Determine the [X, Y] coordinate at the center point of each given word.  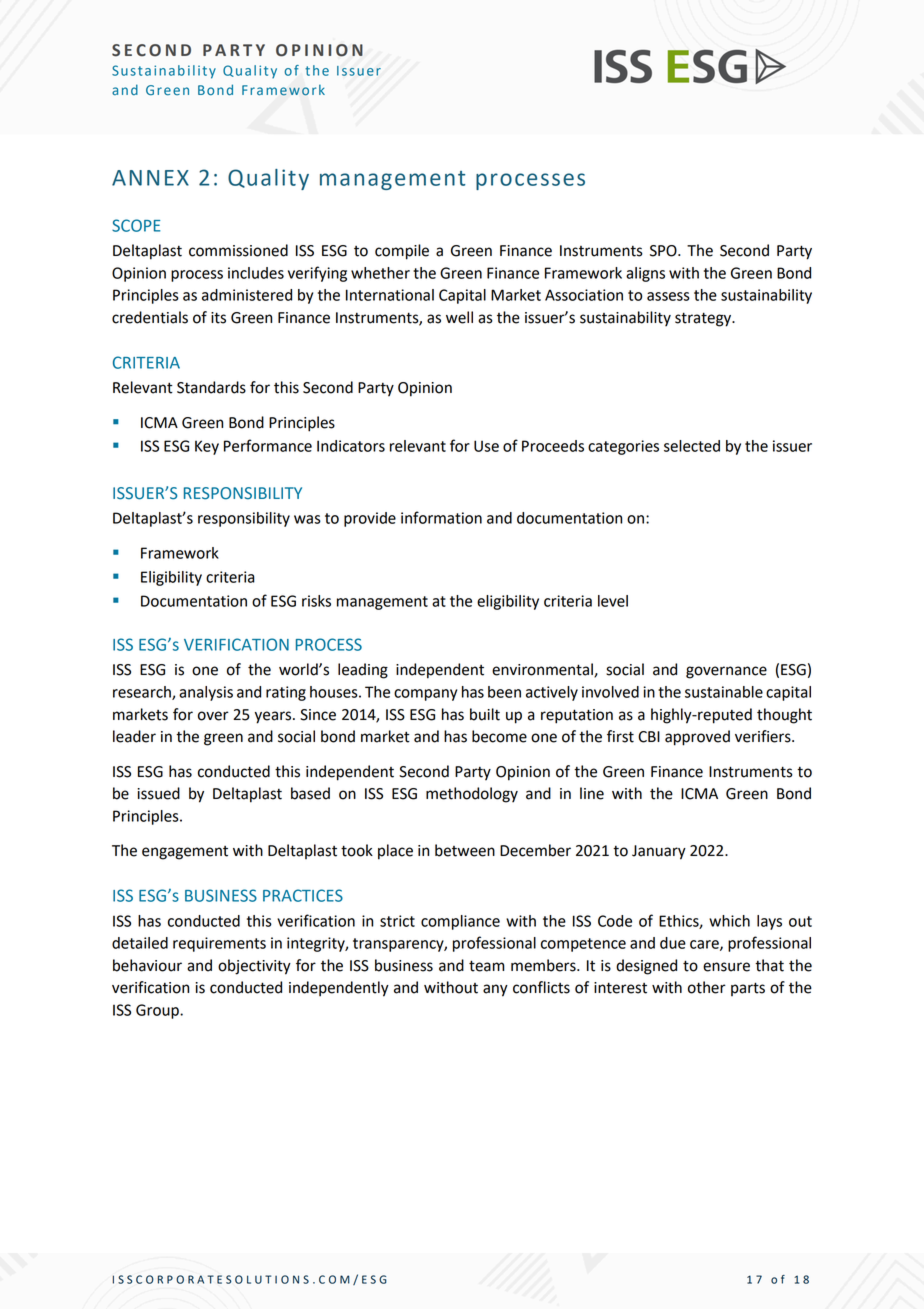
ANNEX [150, 178]
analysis [206, 693]
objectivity [254, 967]
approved [697, 738]
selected [692, 446]
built [485, 714]
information [441, 517]
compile [402, 252]
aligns [645, 274]
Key [207, 447]
